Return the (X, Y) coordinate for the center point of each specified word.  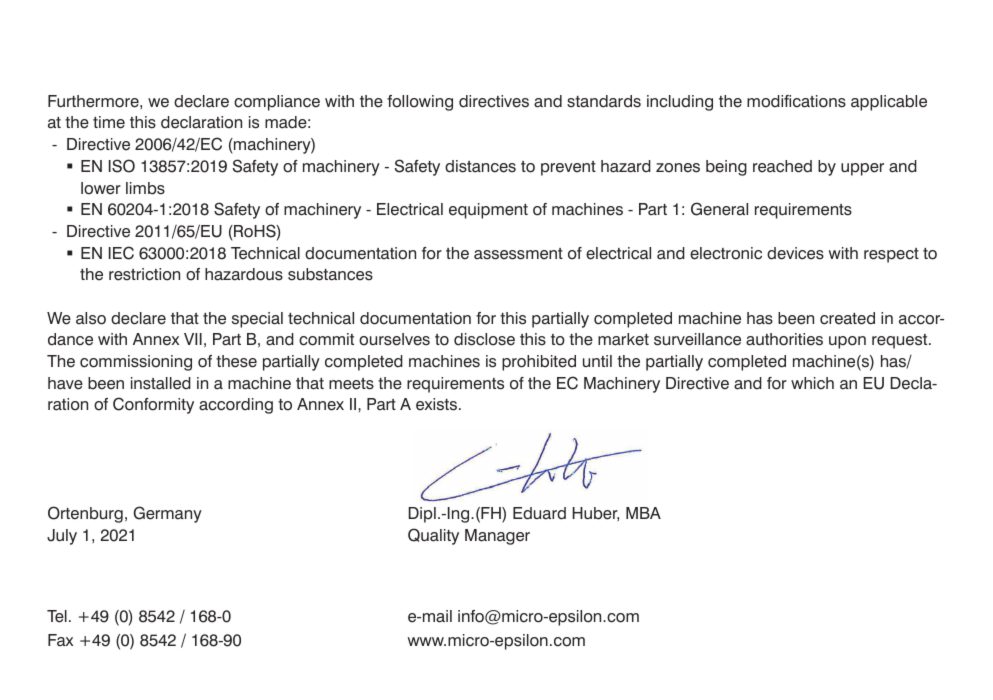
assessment (518, 254)
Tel (57, 616)
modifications (796, 101)
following (420, 103)
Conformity (153, 405)
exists (436, 404)
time (109, 122)
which (812, 383)
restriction (144, 274)
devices (795, 253)
